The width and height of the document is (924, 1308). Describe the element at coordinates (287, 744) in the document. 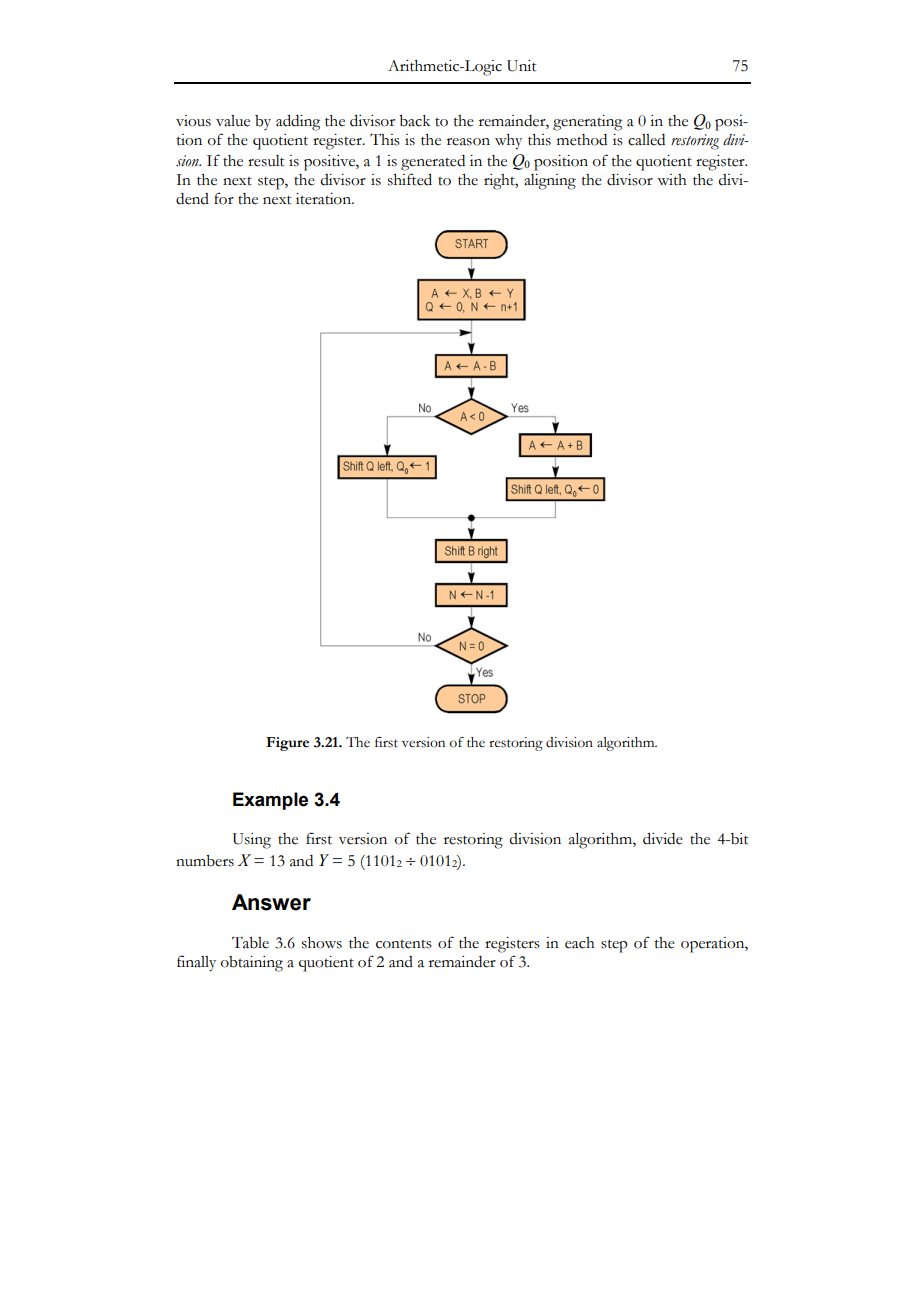

I see `Figure` at that location.
